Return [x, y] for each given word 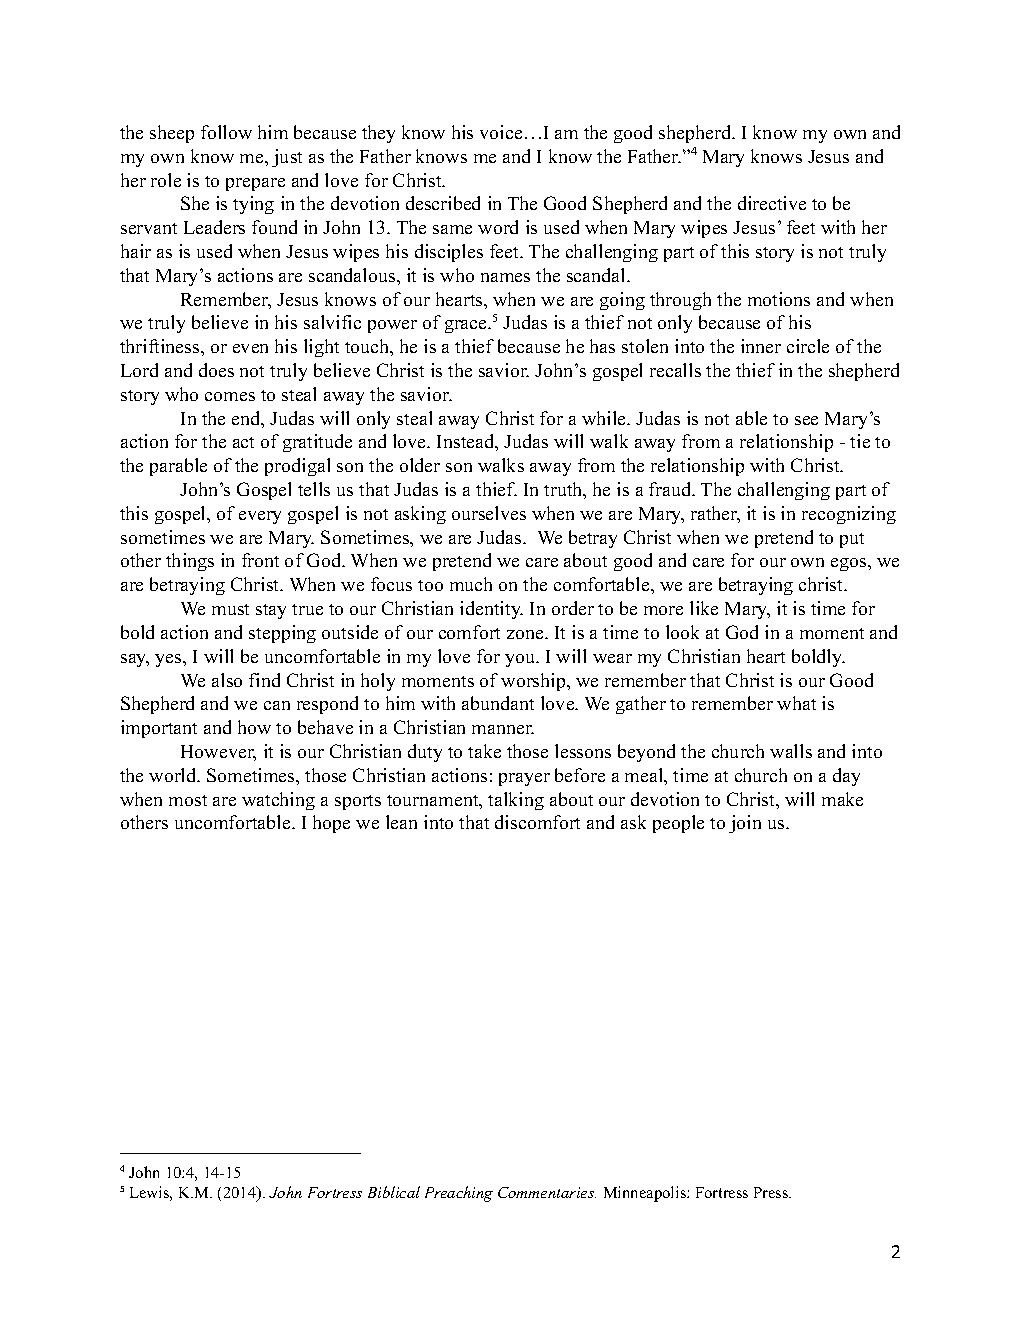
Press [772, 1192]
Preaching [459, 1194]
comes [230, 396]
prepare [255, 184]
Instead [467, 442]
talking [516, 801]
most [188, 800]
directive [772, 203]
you [521, 660]
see [806, 420]
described [443, 203]
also [227, 680]
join [745, 824]
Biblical [394, 1192]
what [796, 703]
